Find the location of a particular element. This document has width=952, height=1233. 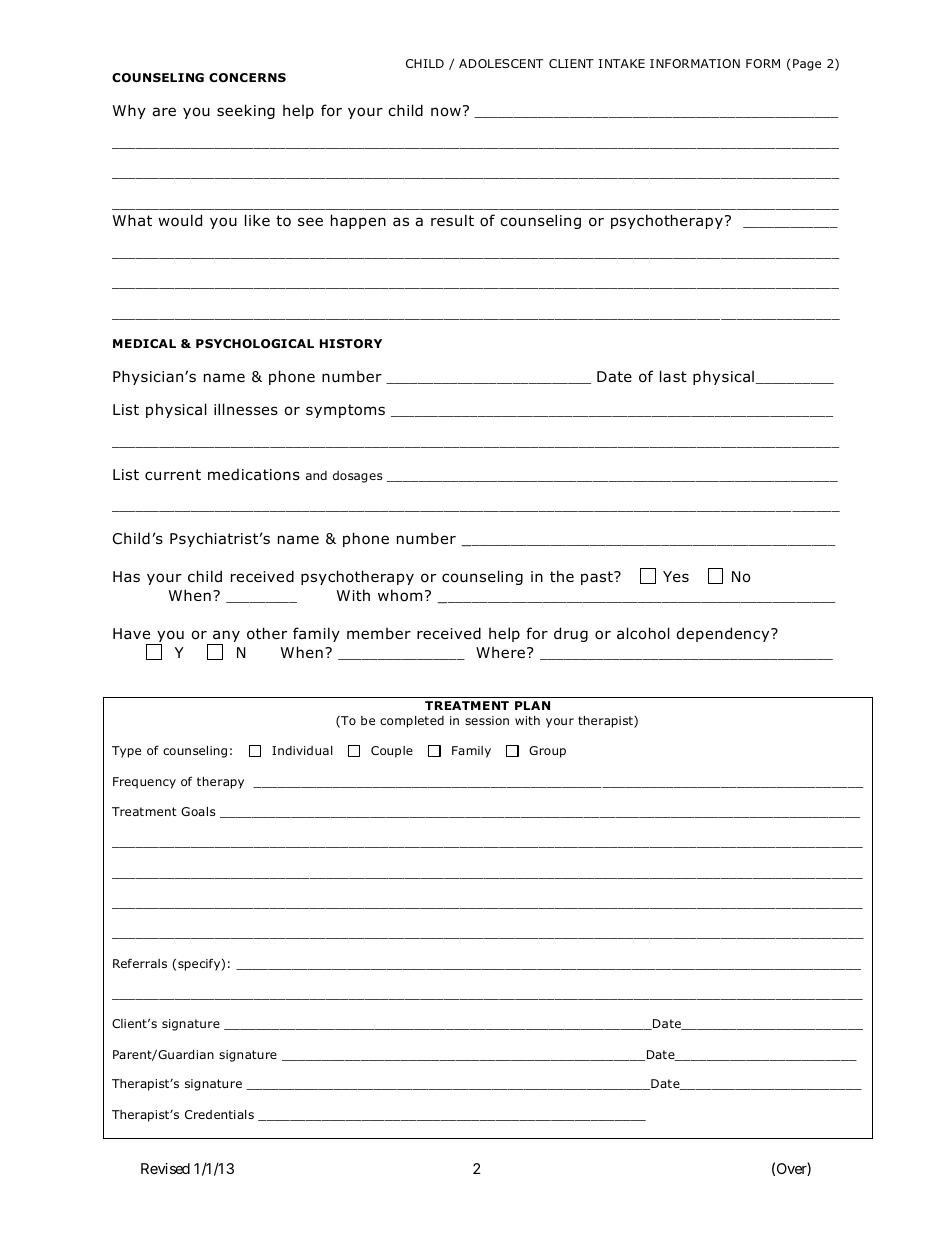

Page is located at coordinates (807, 65).
